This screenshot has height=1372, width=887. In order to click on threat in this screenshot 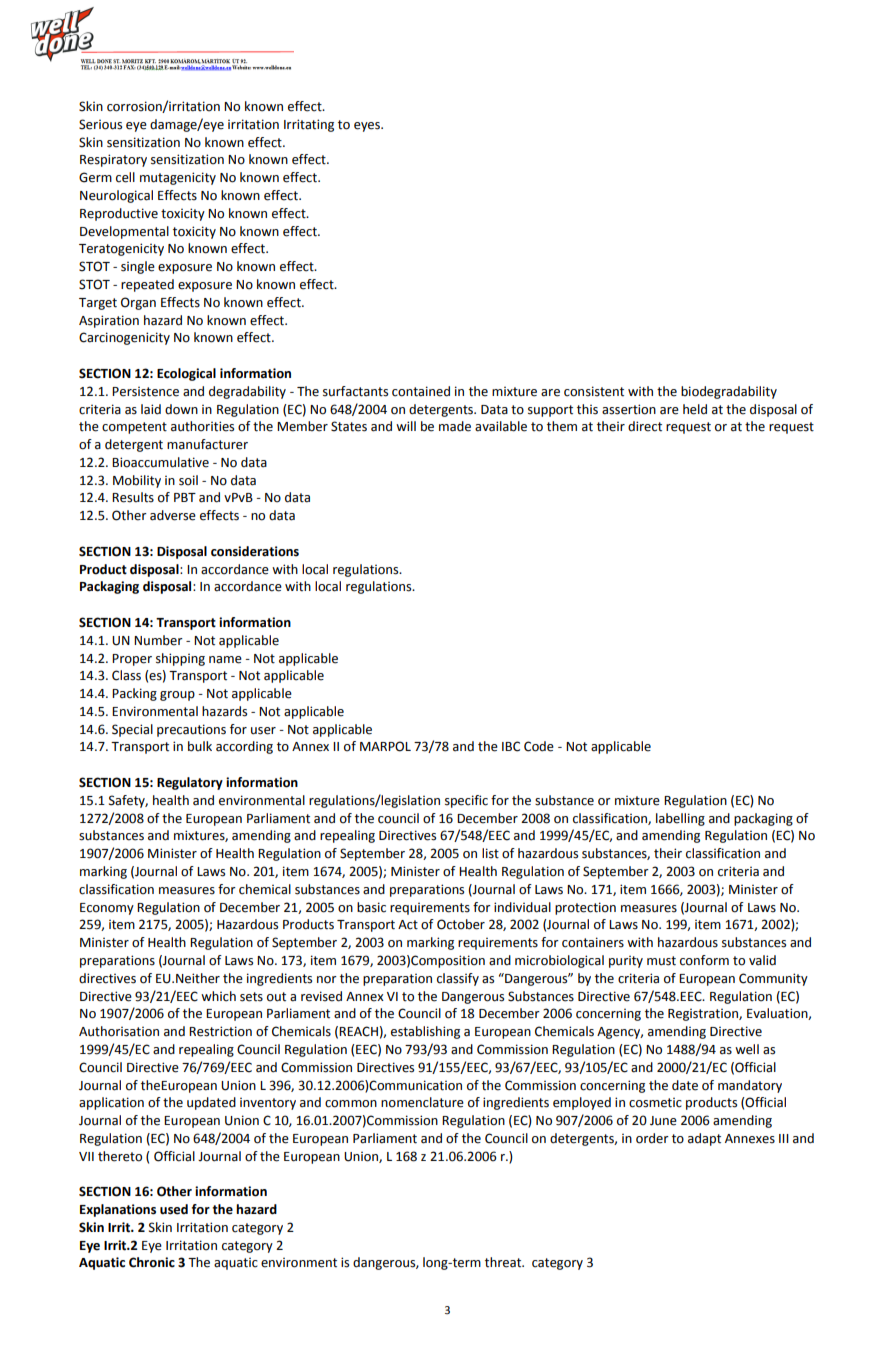, I will do `click(504, 1262)`.
